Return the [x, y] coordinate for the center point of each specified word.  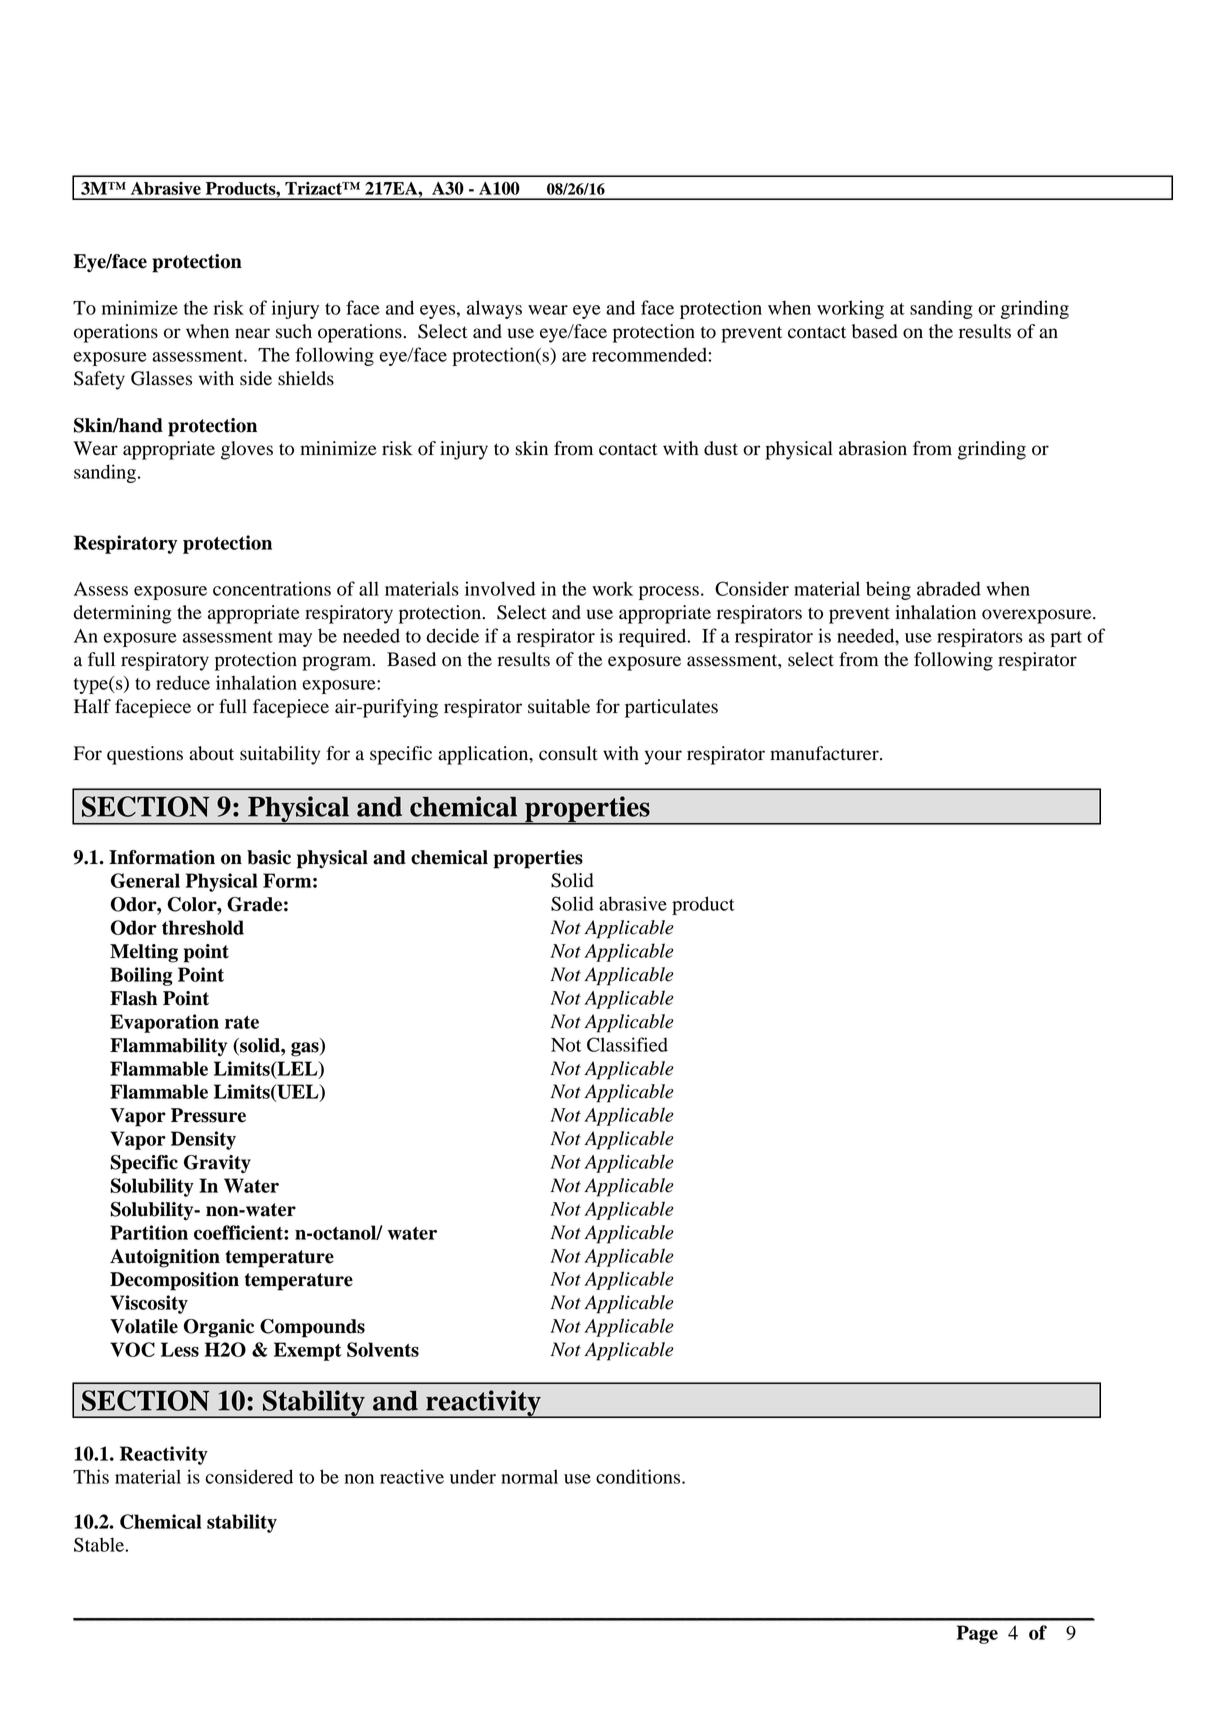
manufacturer [825, 753]
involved [500, 588]
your [663, 757]
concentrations [272, 588]
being [888, 590]
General [145, 880]
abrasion [873, 448]
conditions [639, 1476]
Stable [100, 1544]
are [574, 357]
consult [568, 753]
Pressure [208, 1115]
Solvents [383, 1349]
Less [180, 1349]
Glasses [161, 378]
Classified [627, 1044]
